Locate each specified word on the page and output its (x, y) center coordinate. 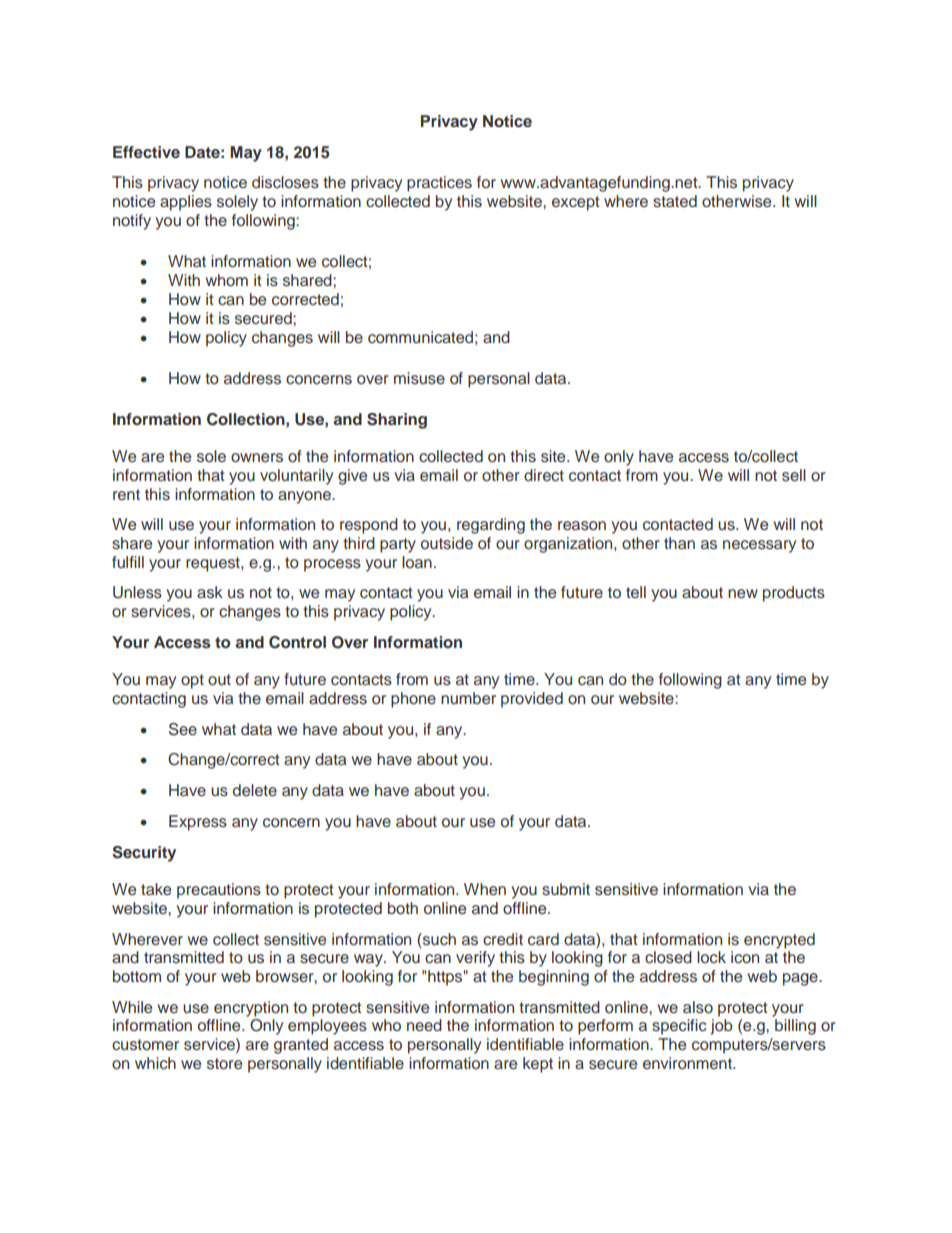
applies (186, 203)
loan (417, 562)
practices (439, 184)
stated (675, 201)
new (743, 593)
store (224, 1064)
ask (210, 592)
